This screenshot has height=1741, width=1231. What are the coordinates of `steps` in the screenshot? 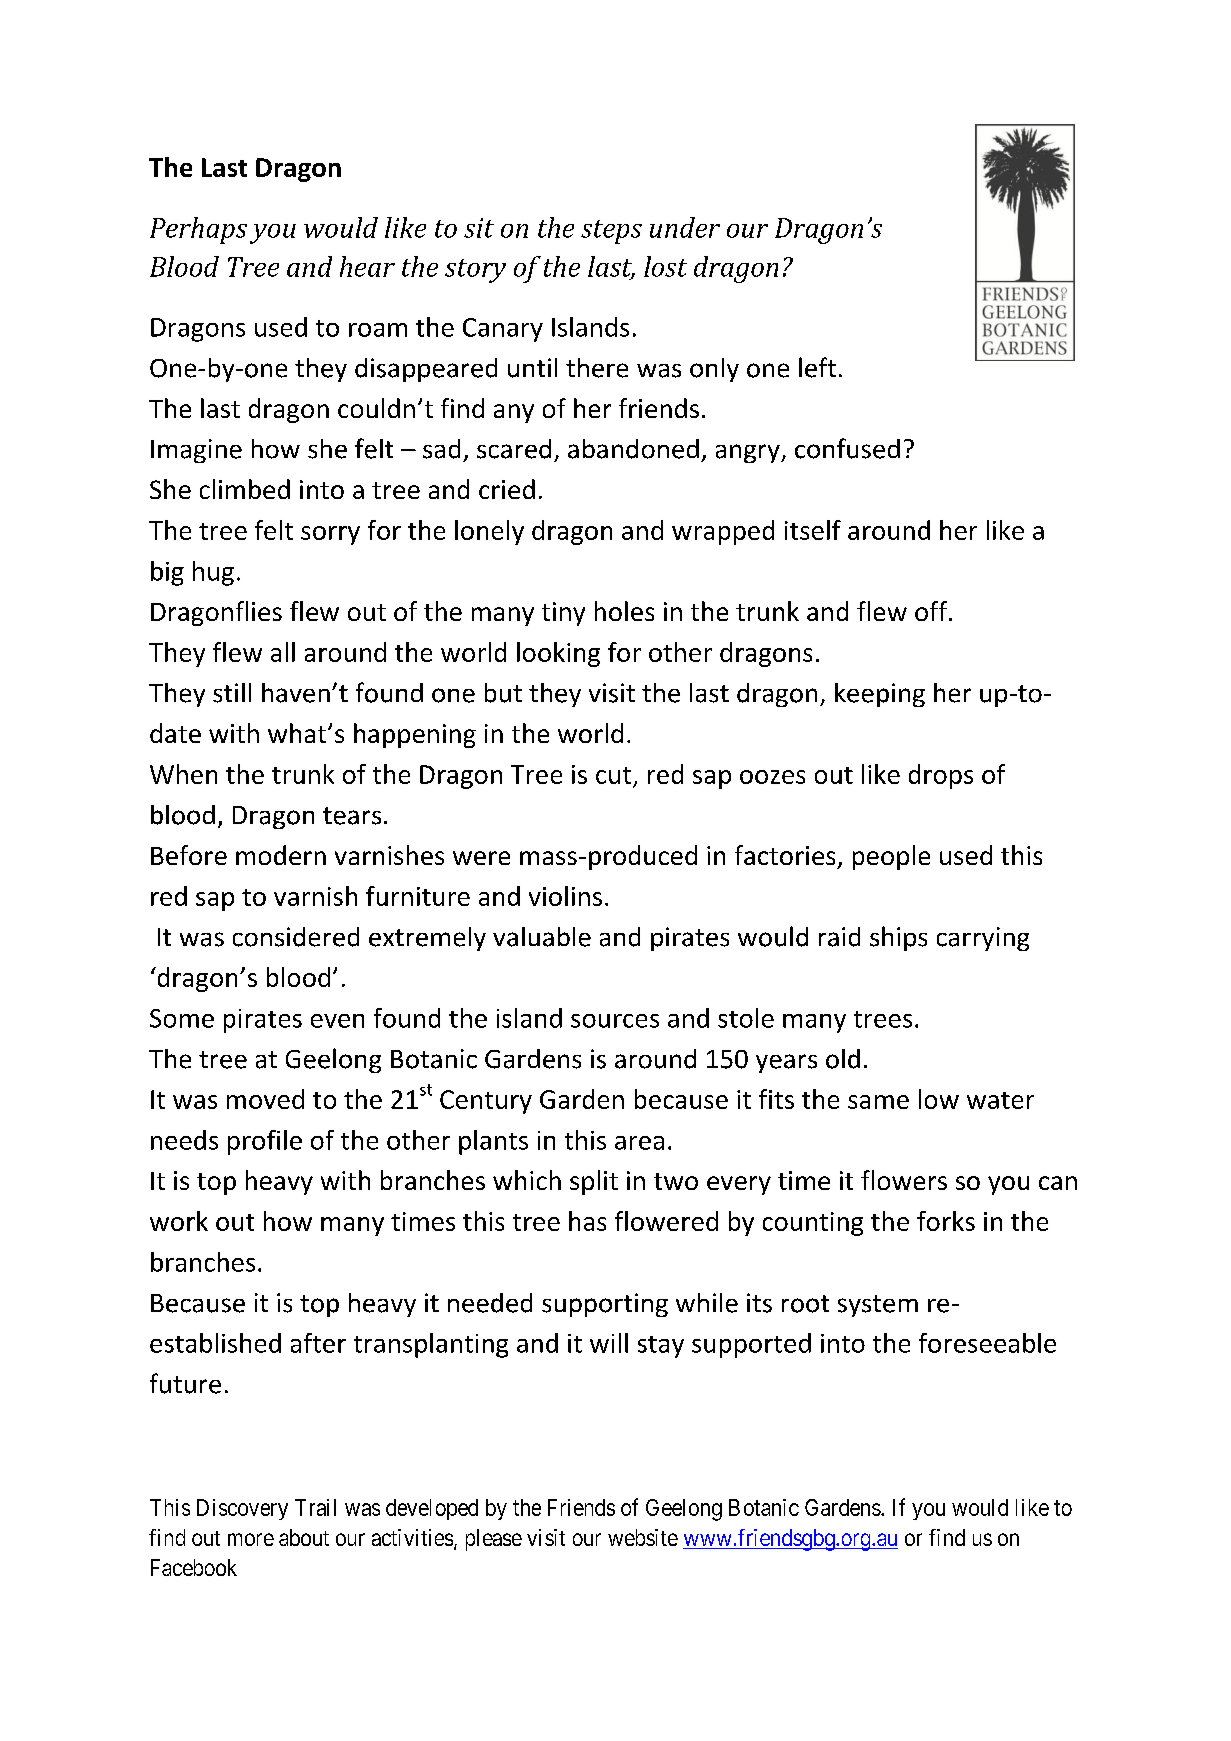 It's located at (611, 232).
